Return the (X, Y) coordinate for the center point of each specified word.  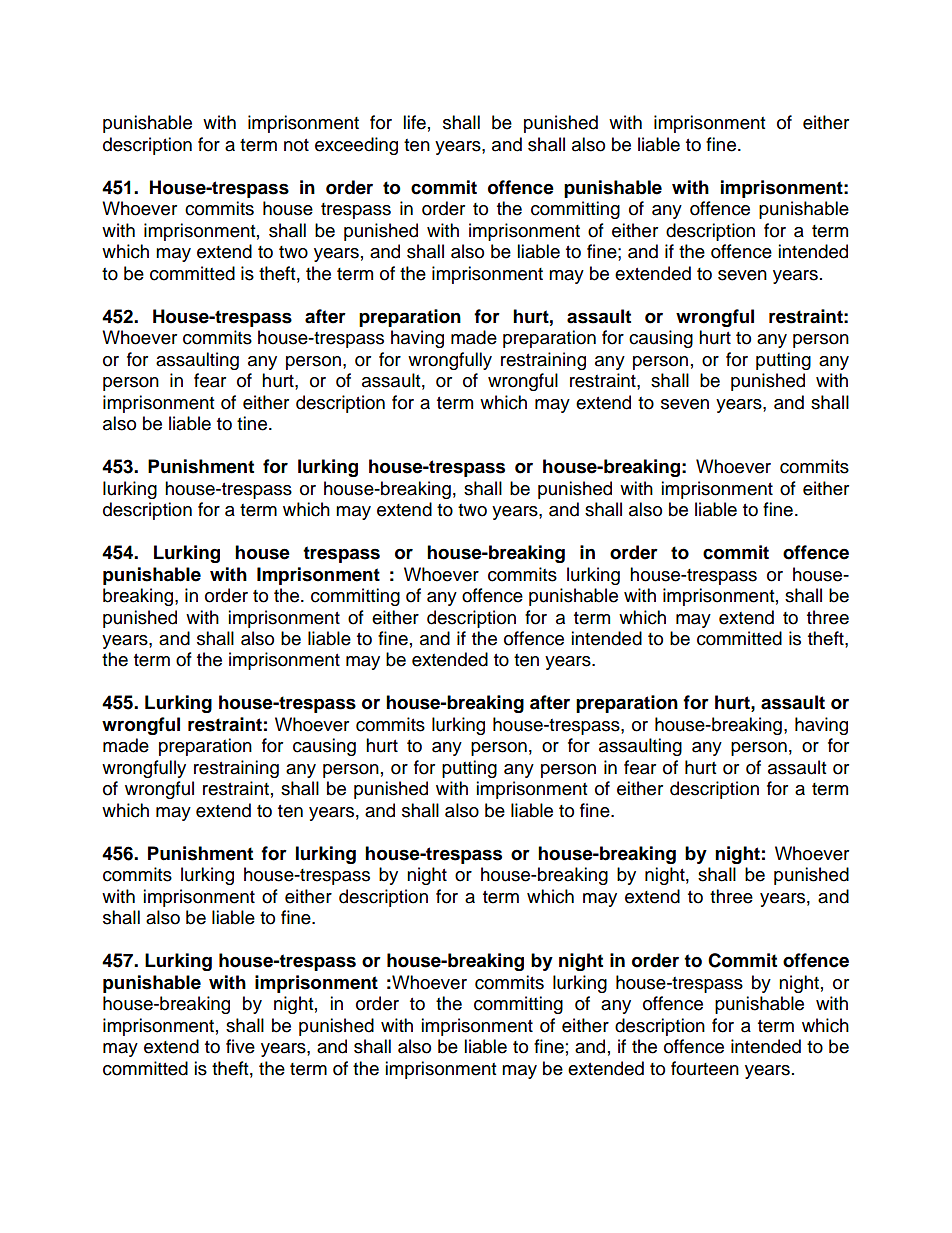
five (240, 1046)
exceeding (356, 146)
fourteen (705, 1068)
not (296, 145)
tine (252, 423)
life (414, 122)
